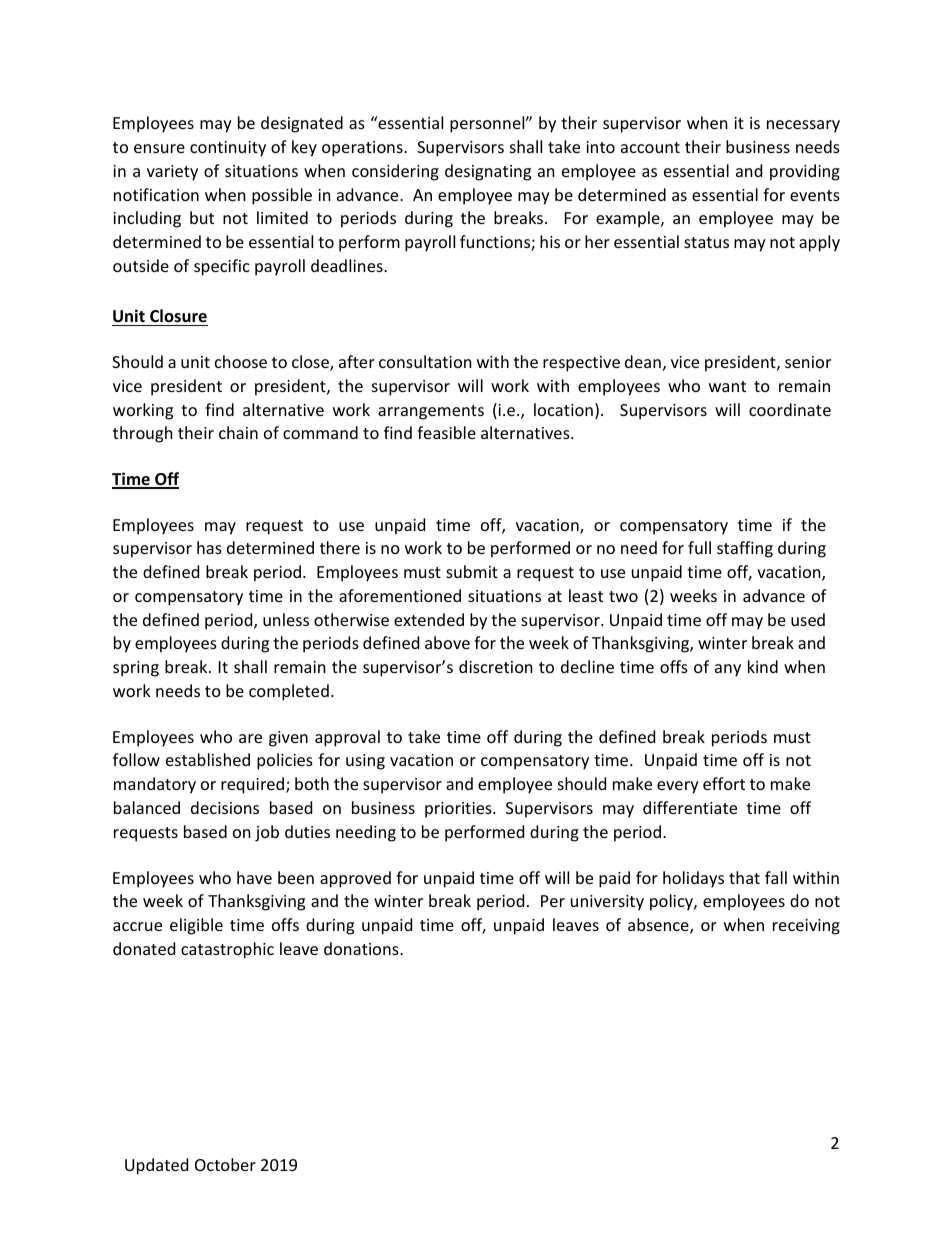 The height and width of the page is (1233, 952). I want to click on decisions, so click(225, 807).
